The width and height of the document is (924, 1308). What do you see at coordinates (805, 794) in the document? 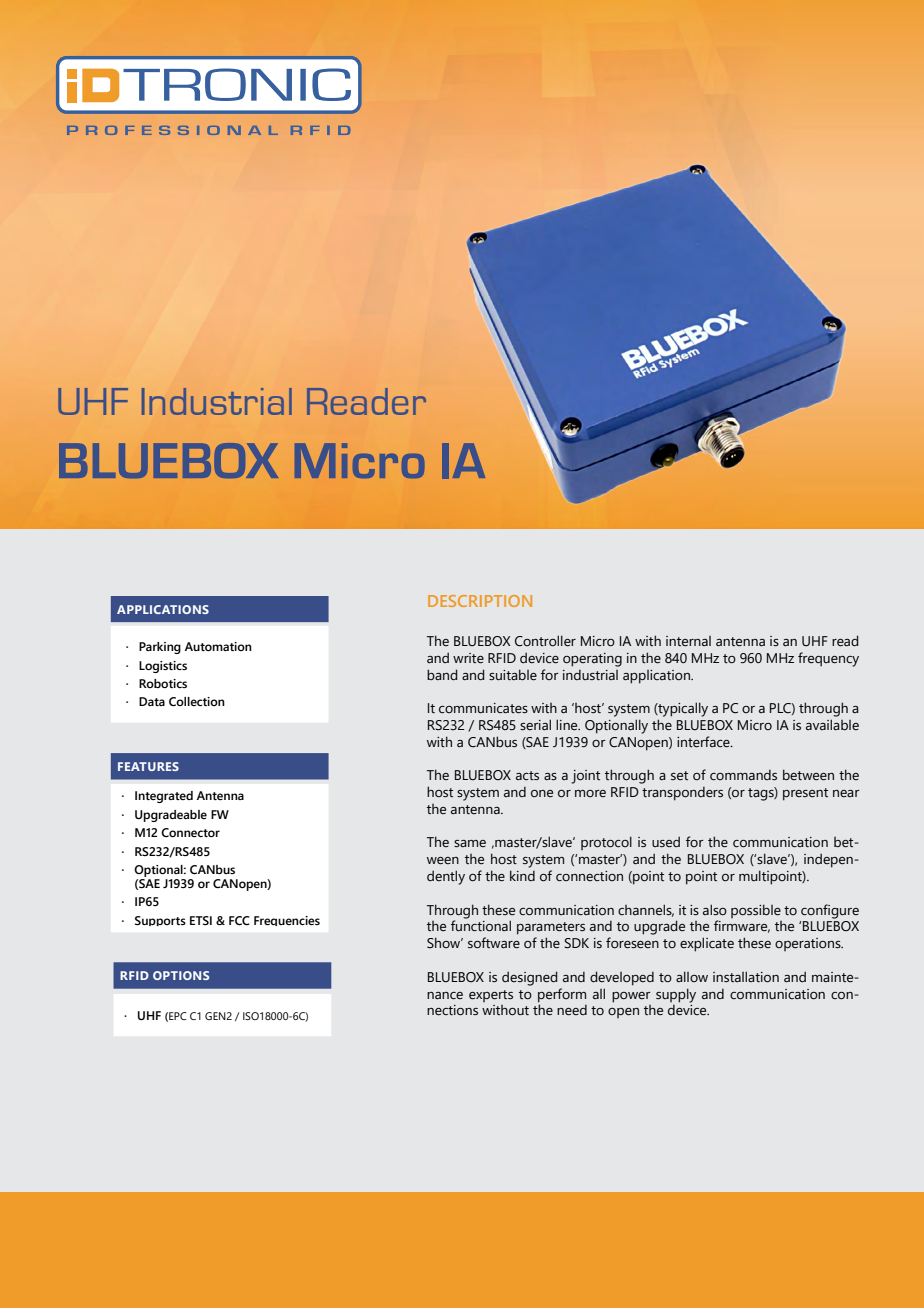
I see `present` at bounding box center [805, 794].
